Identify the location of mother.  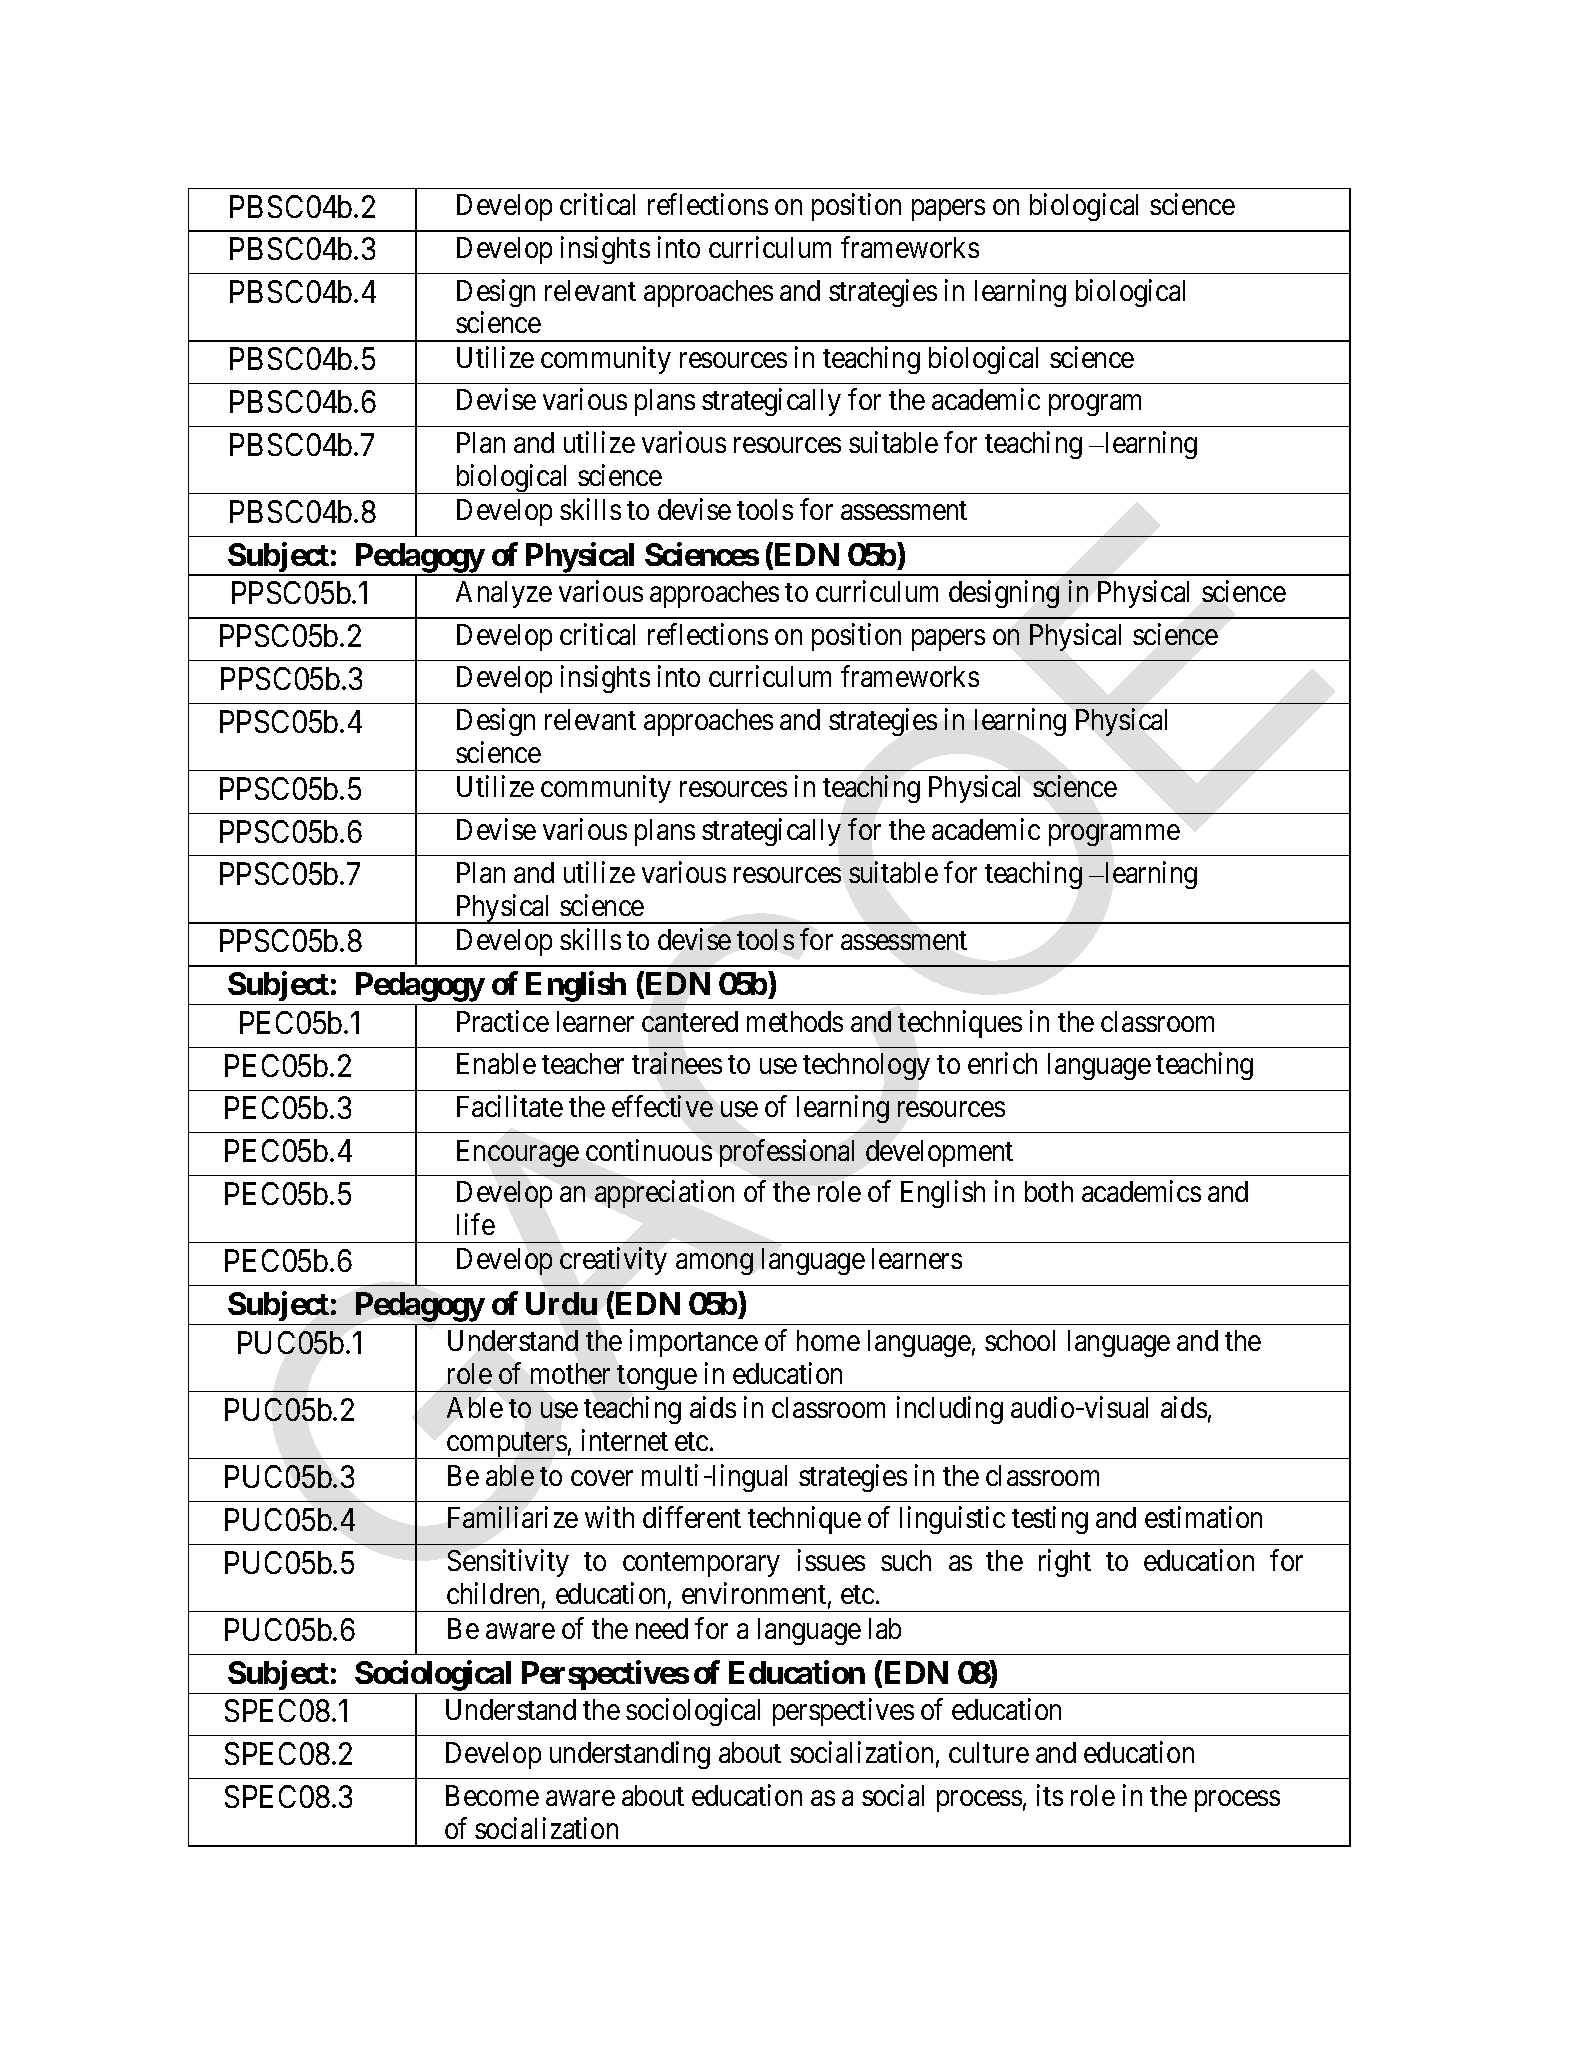
(570, 1373).
